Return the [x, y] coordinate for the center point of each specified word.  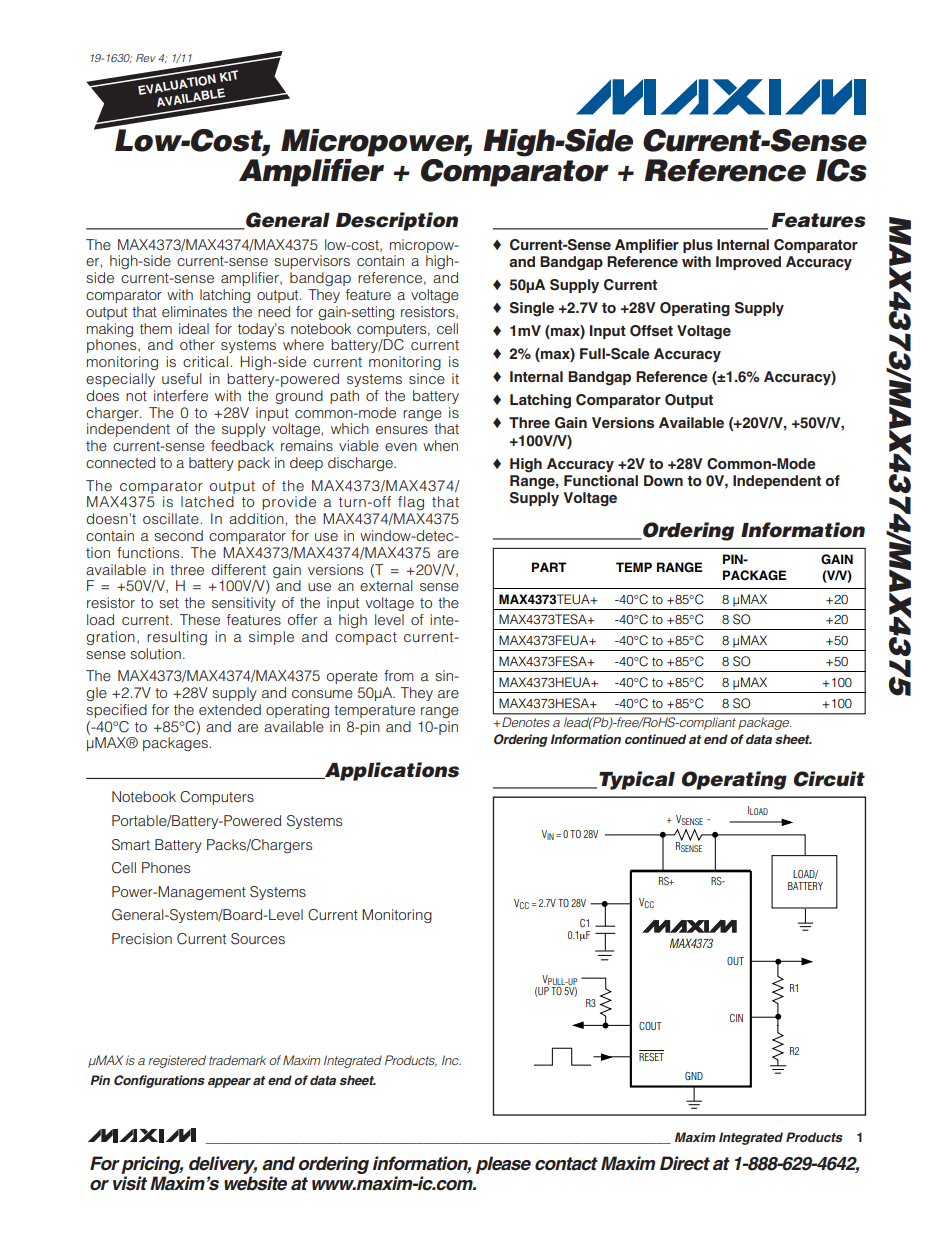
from [399, 675]
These [200, 619]
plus [698, 246]
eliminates [194, 311]
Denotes [526, 722]
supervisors [312, 262]
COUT [650, 1026]
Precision [142, 938]
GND [694, 1076]
